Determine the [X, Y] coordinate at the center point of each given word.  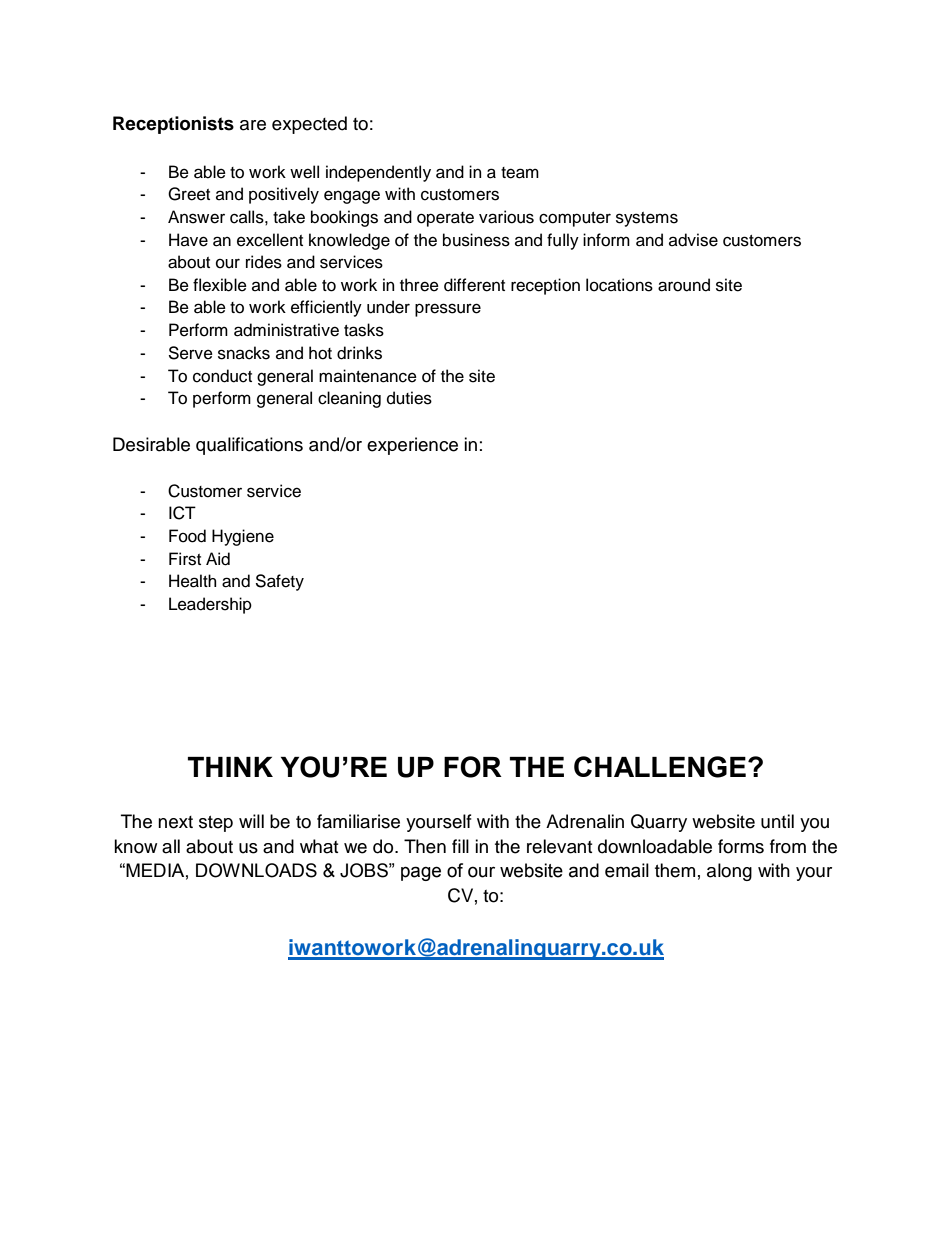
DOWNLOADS [256, 870]
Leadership [210, 605]
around [684, 285]
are [253, 125]
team [520, 173]
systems [647, 219]
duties [409, 398]
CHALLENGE [660, 767]
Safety [279, 582]
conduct [222, 376]
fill [460, 846]
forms [741, 846]
